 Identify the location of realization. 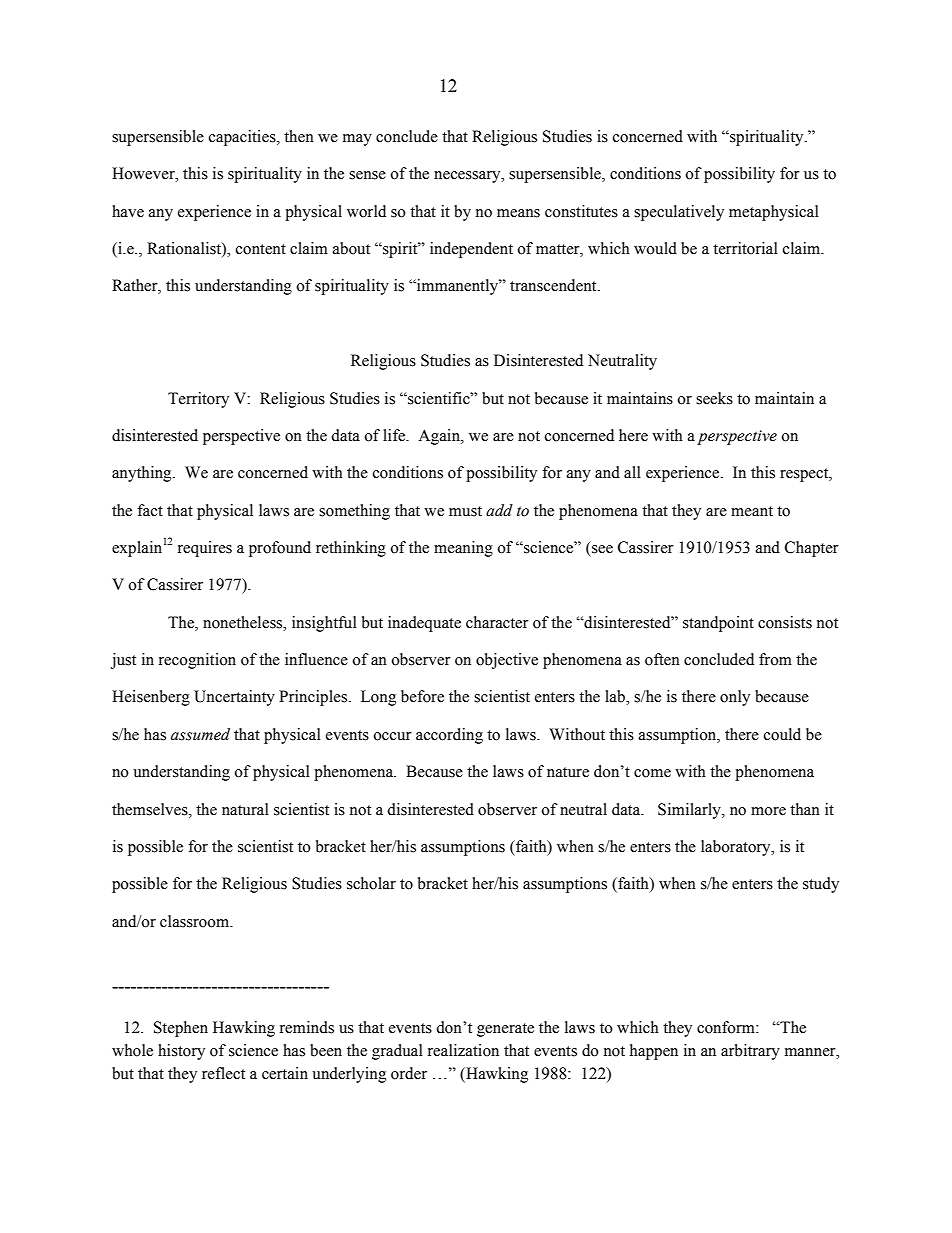
(463, 1050).
